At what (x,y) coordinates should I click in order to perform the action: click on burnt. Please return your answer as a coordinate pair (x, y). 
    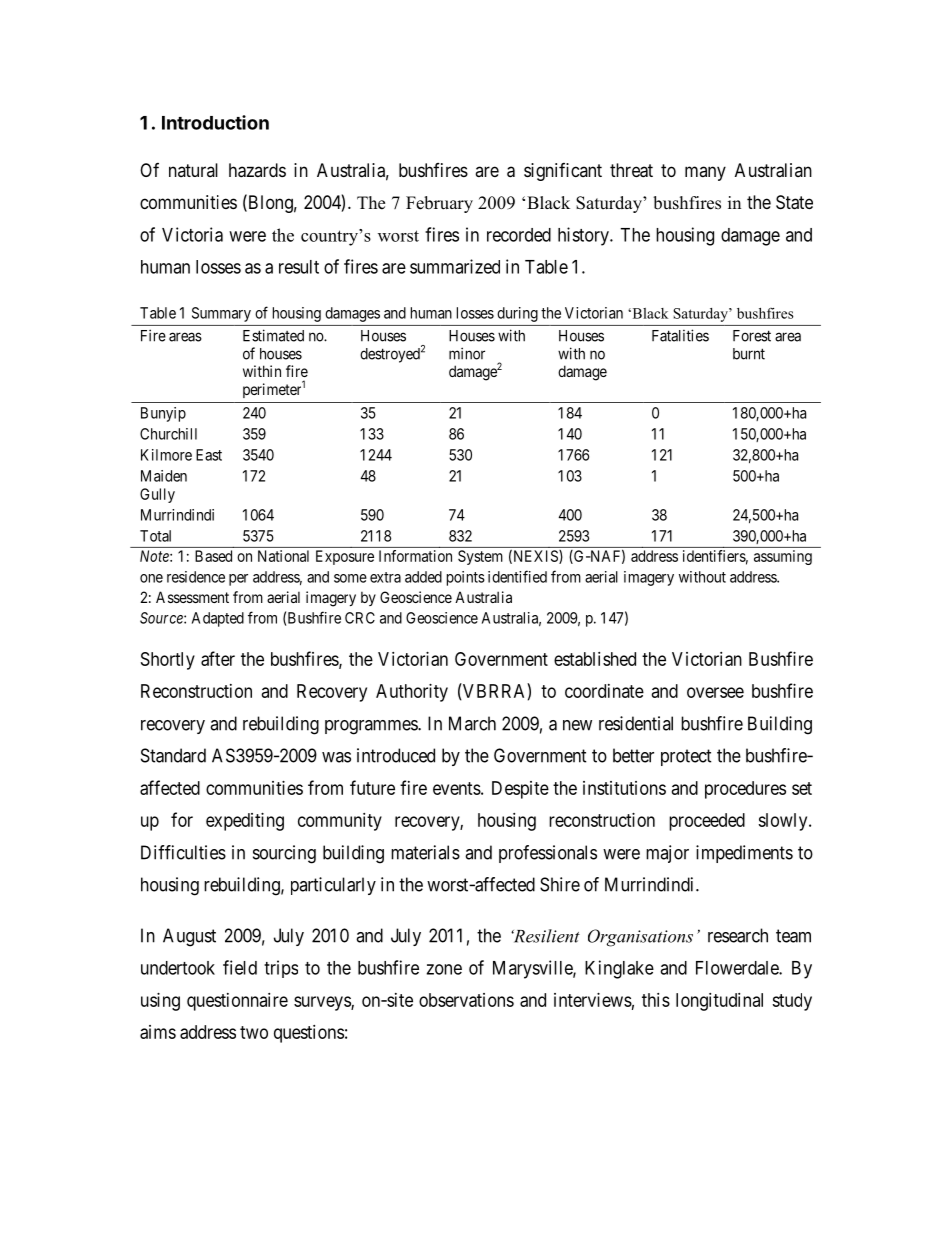
    Looking at the image, I should click on (749, 354).
